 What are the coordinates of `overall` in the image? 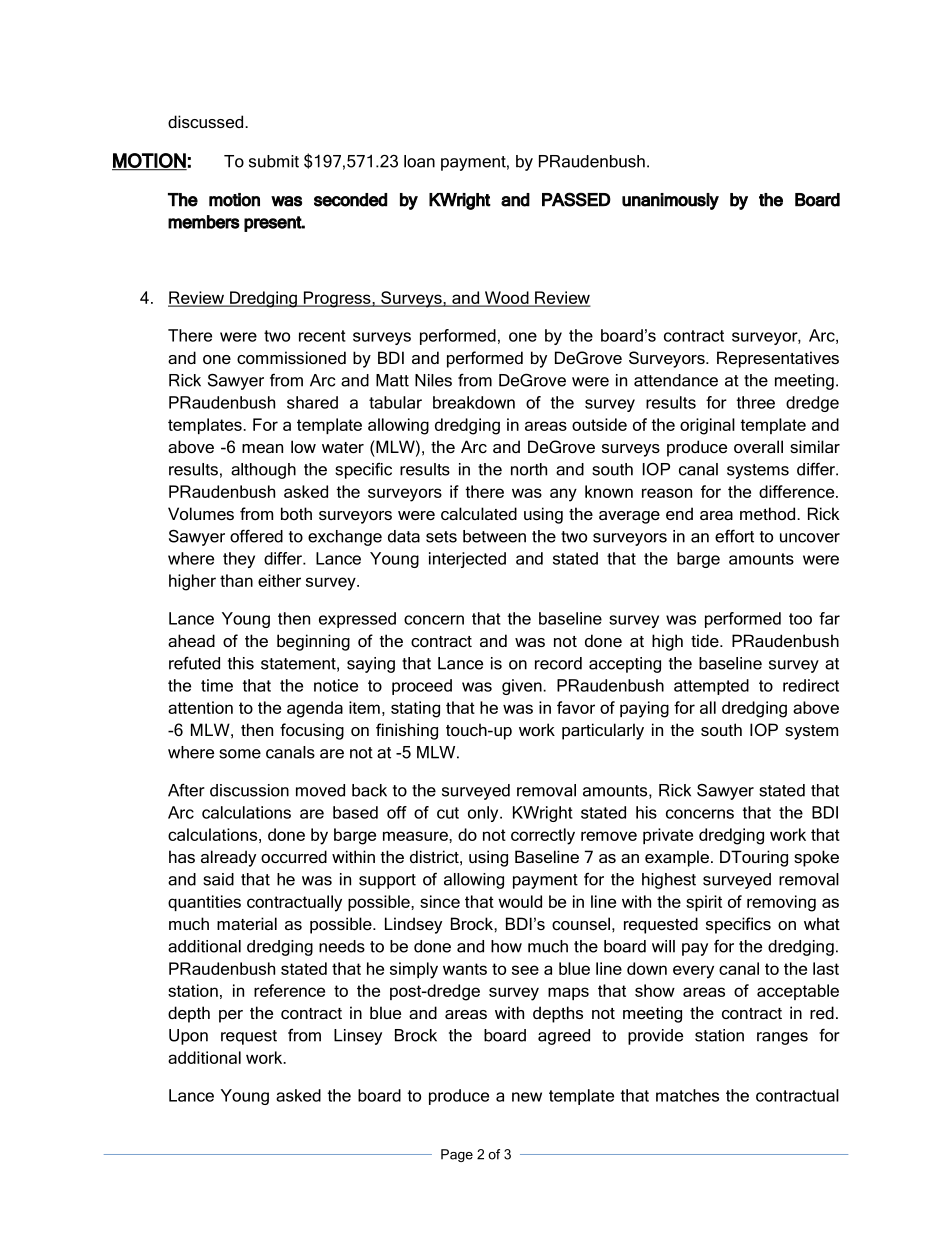 It's located at (758, 446).
